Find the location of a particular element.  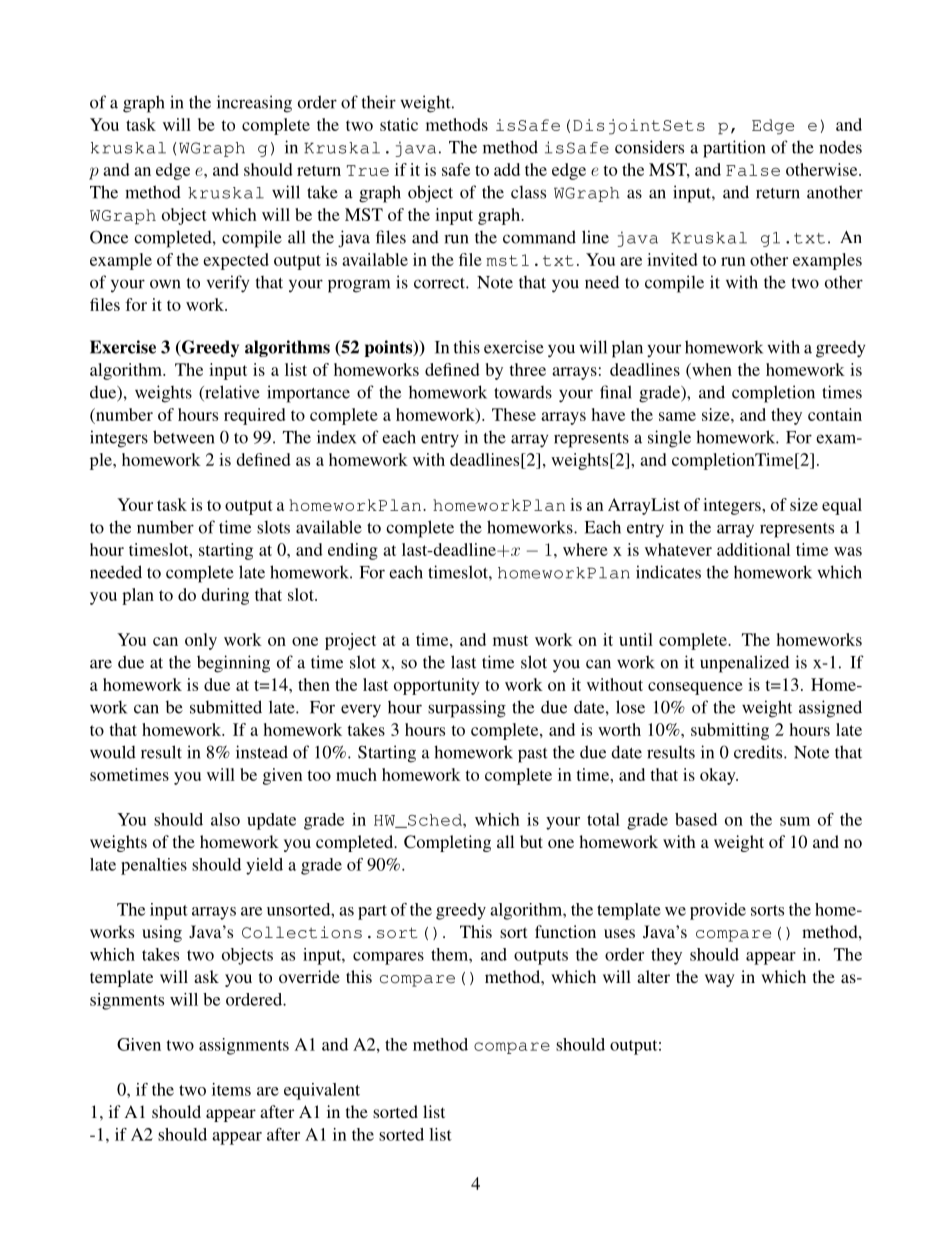

False is located at coordinates (753, 170).
